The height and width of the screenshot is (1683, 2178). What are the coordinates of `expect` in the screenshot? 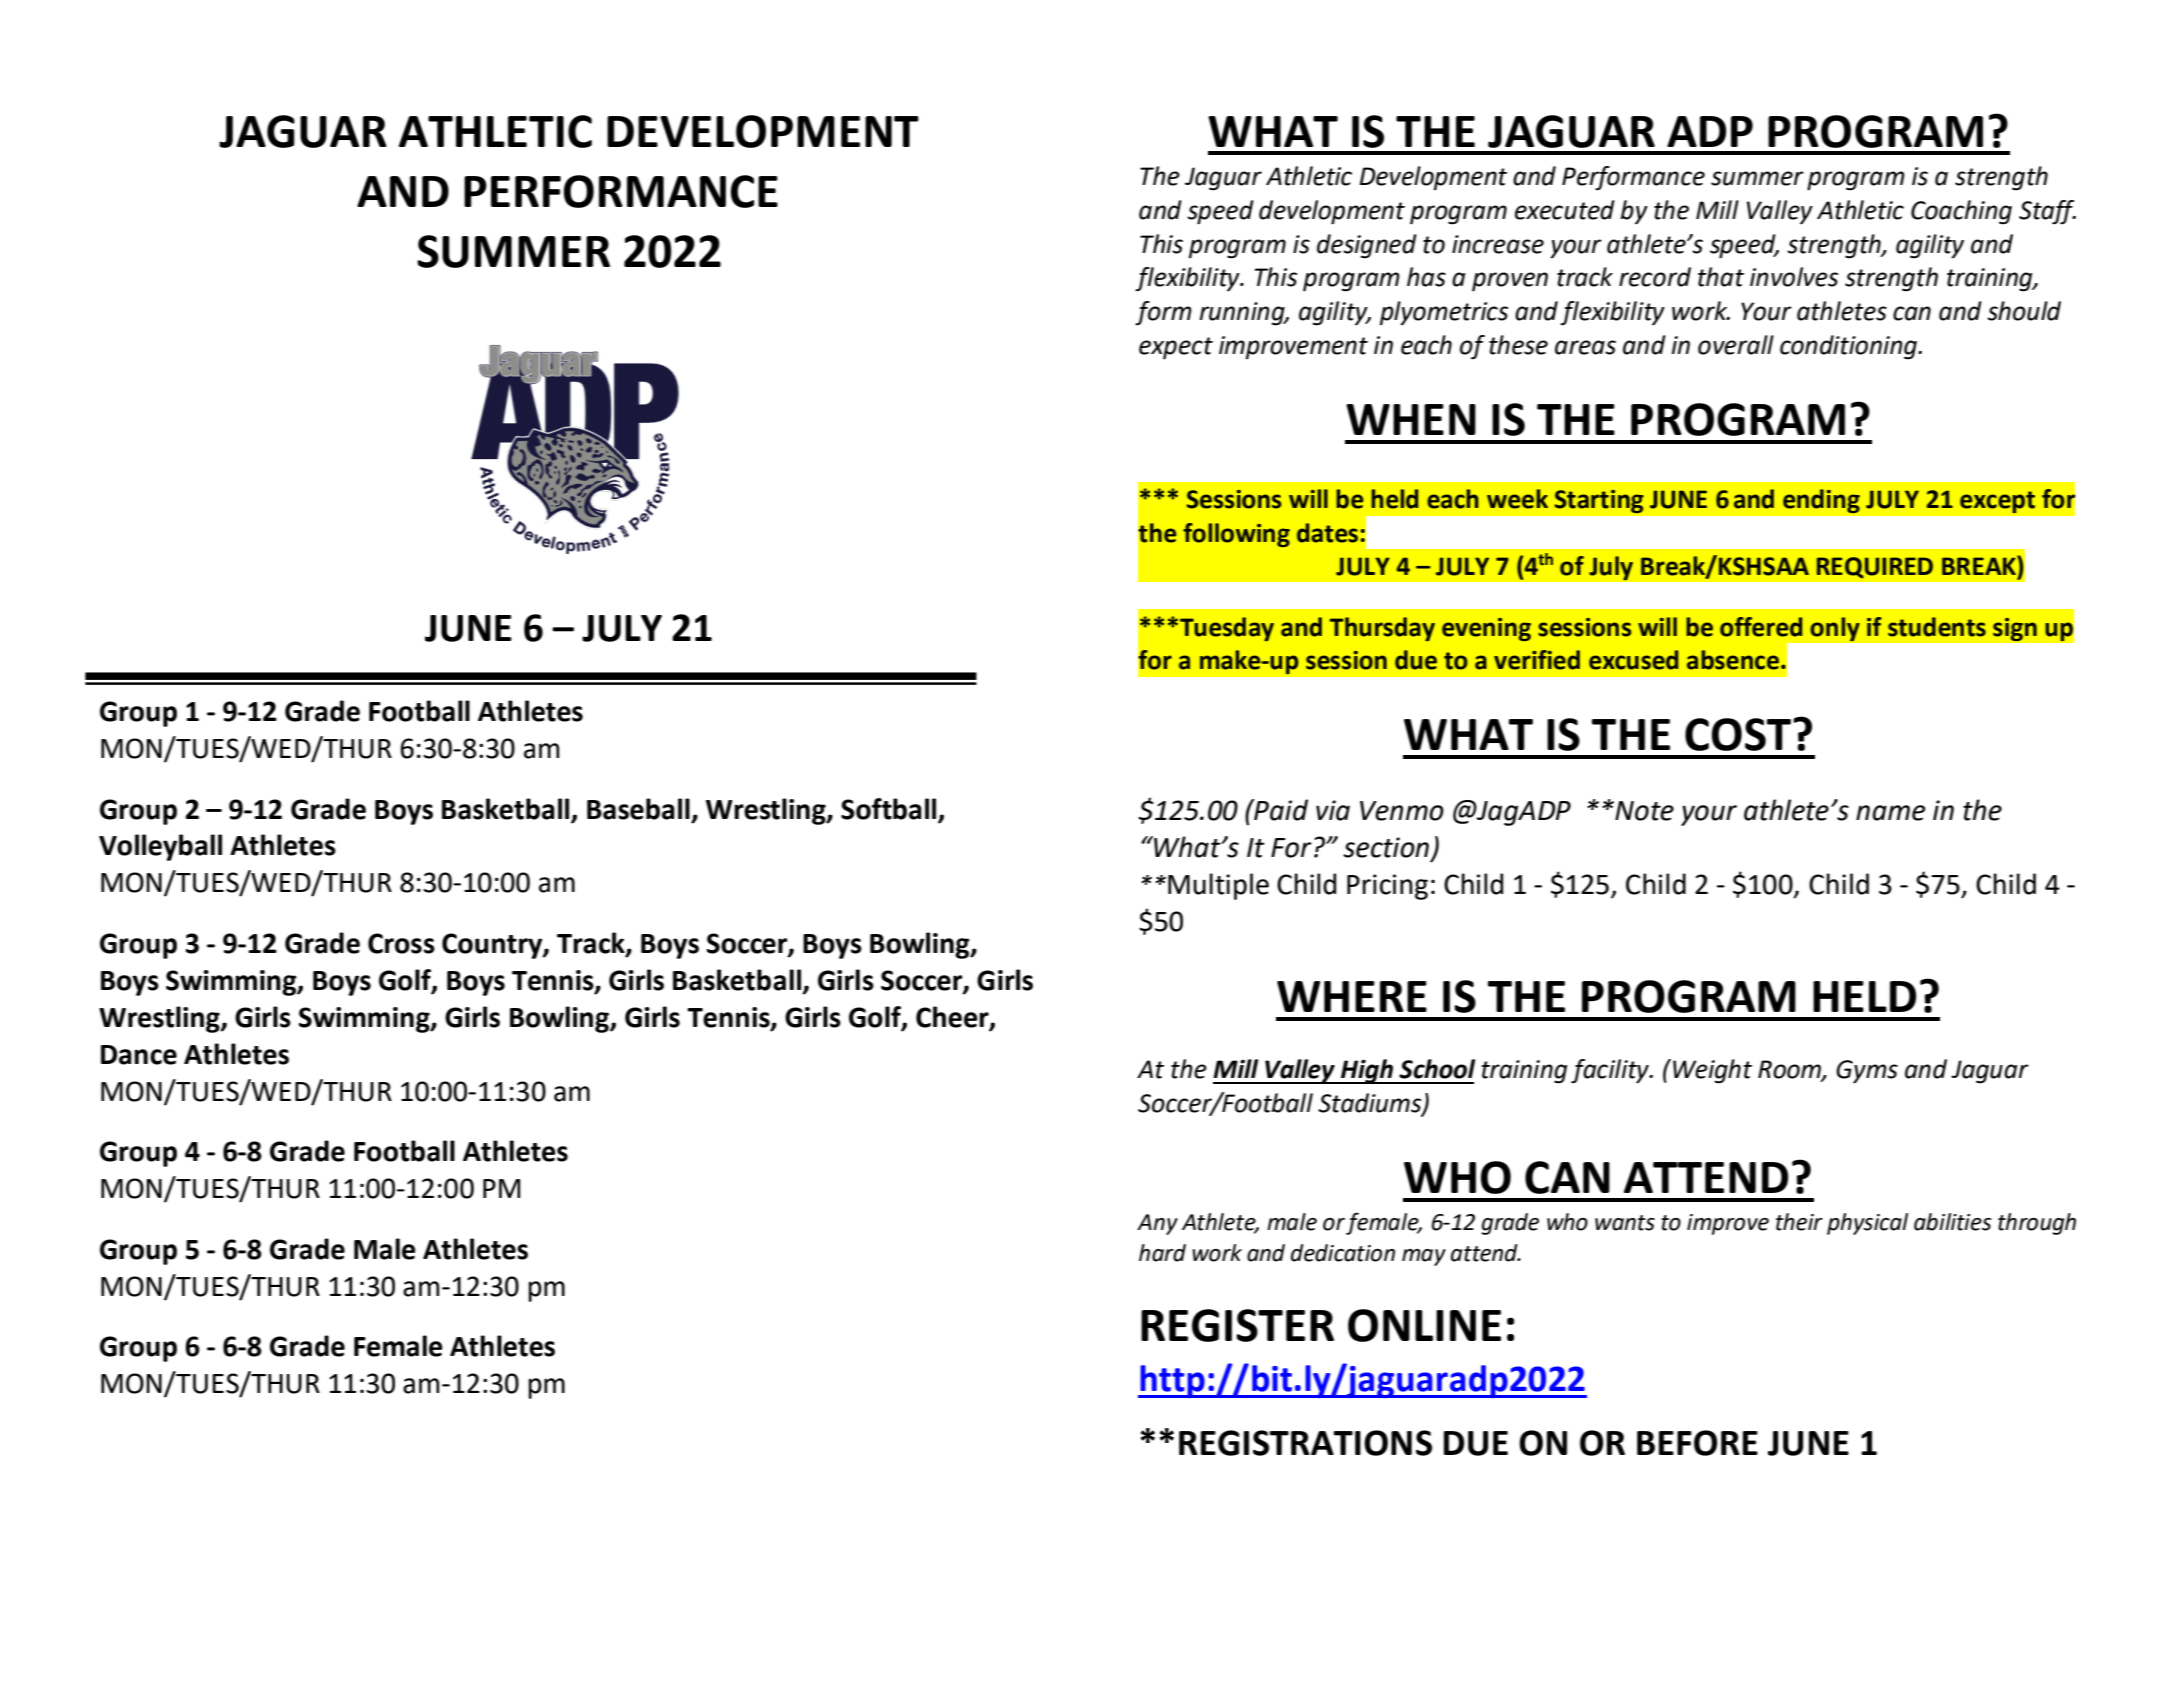 It's located at (1176, 348).
